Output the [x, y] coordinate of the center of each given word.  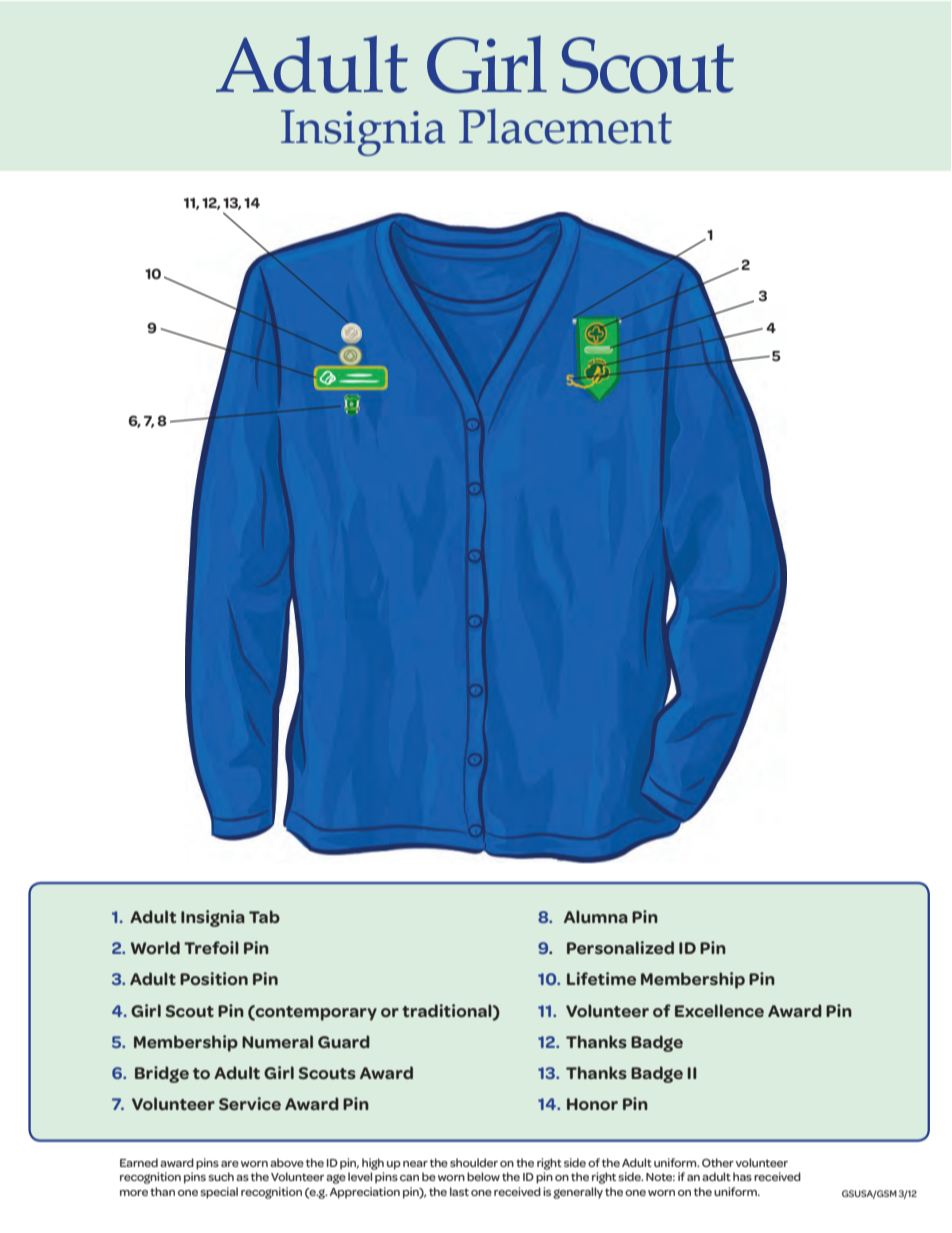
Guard [344, 1041]
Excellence [719, 1010]
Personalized [620, 947]
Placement [565, 126]
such [221, 1176]
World [155, 947]
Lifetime [601, 978]
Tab [264, 916]
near [415, 1164]
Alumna [596, 916]
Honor [592, 1104]
